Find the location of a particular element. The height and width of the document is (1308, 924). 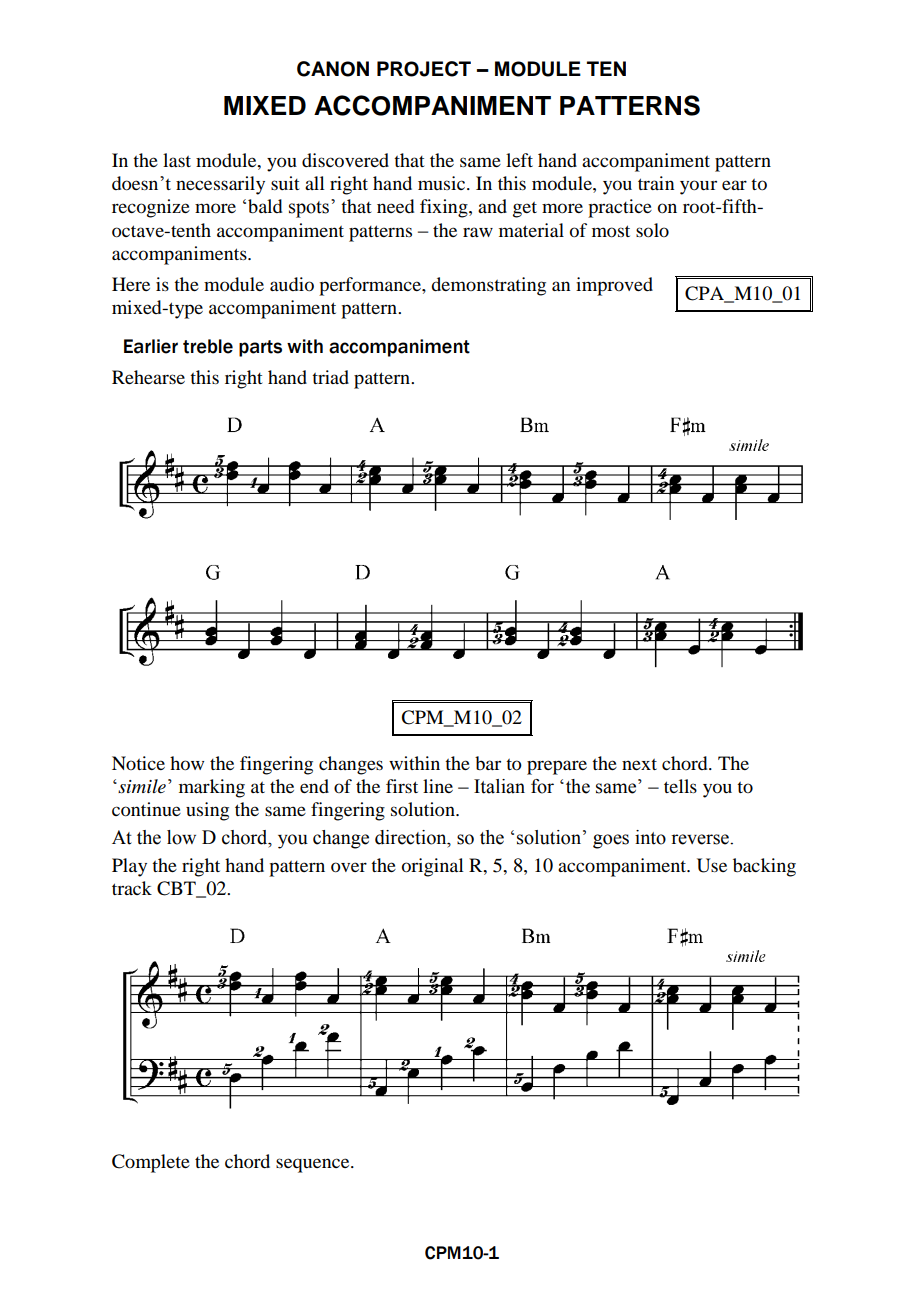

demonstrating is located at coordinates (488, 286).
